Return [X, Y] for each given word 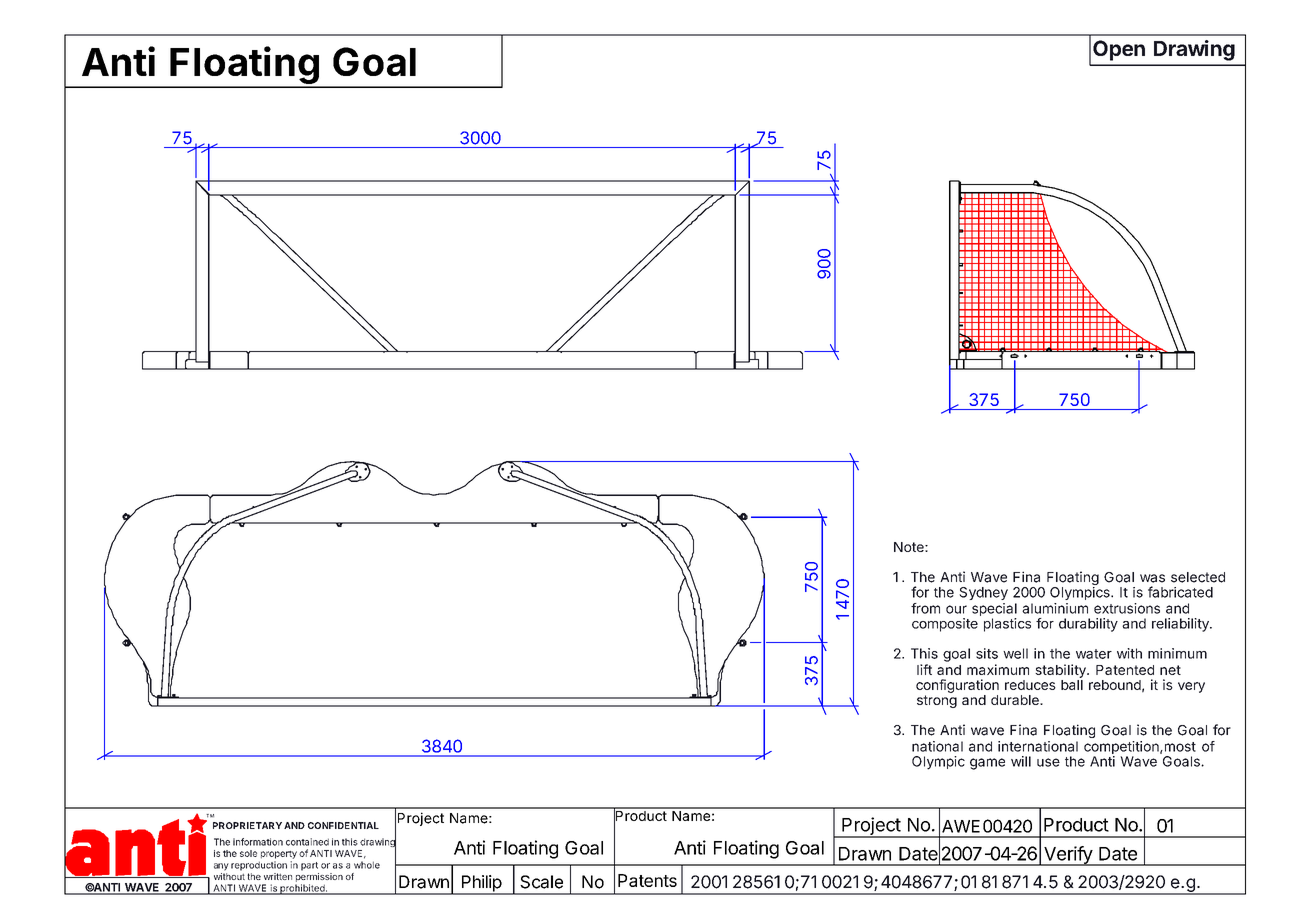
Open [1119, 50]
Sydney [983, 593]
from [925, 608]
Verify [1068, 856]
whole [367, 865]
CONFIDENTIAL [343, 825]
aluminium [1055, 608]
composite [945, 625]
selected [1198, 577]
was [1152, 578]
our [956, 609]
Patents [647, 880]
